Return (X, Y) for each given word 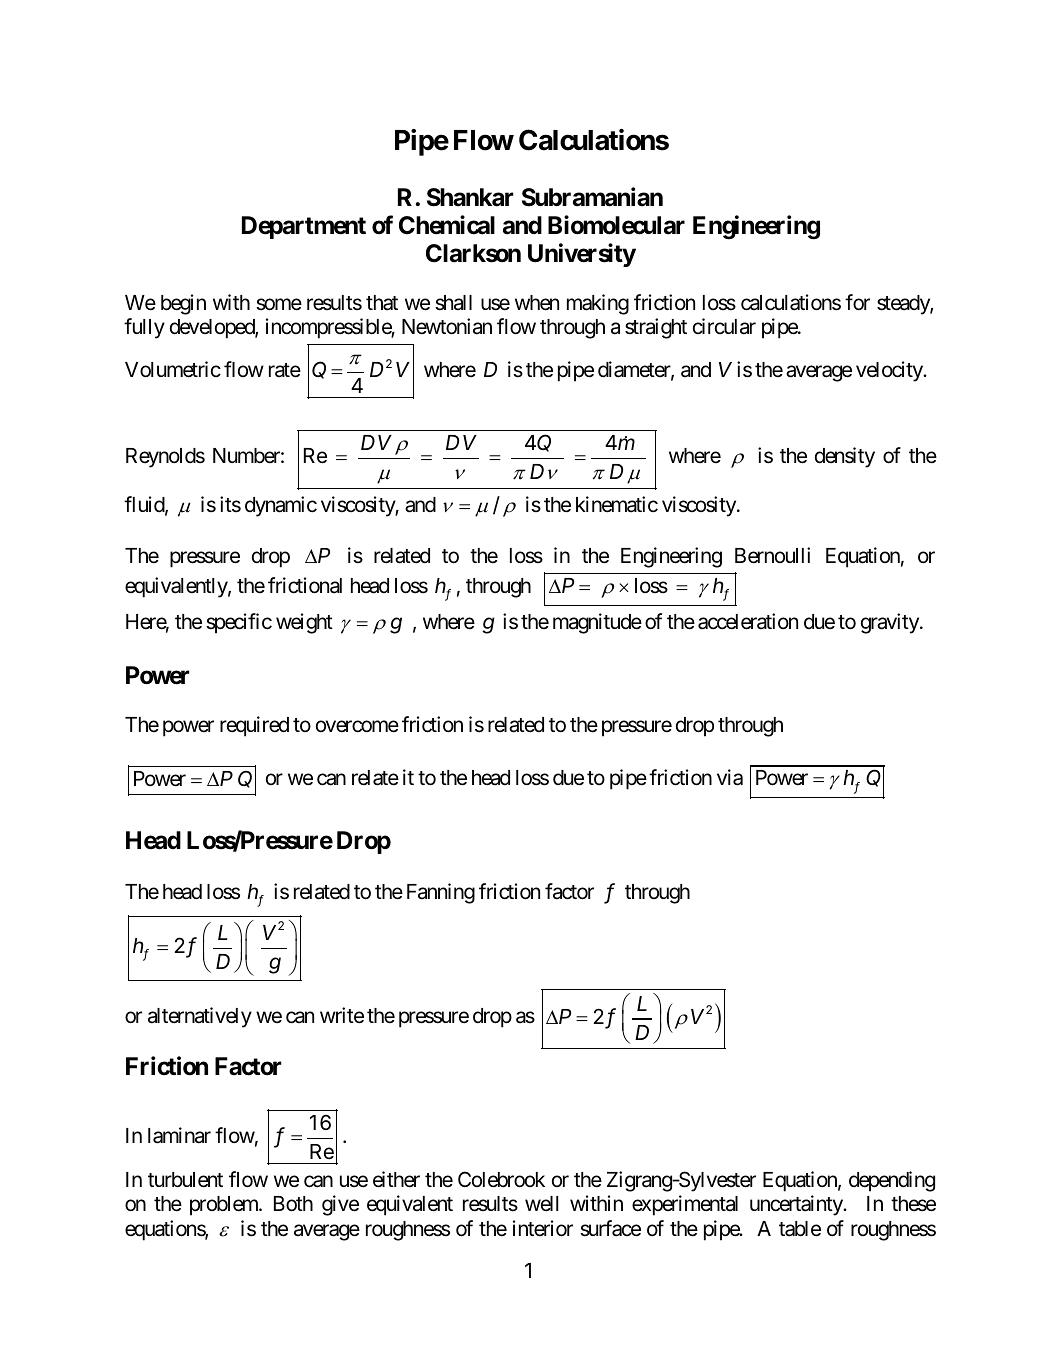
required (254, 726)
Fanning (441, 893)
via (730, 777)
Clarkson (473, 253)
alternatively (200, 1017)
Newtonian (447, 326)
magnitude (597, 623)
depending (892, 1181)
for (857, 302)
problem (225, 1206)
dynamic (281, 506)
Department (304, 227)
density (845, 457)
